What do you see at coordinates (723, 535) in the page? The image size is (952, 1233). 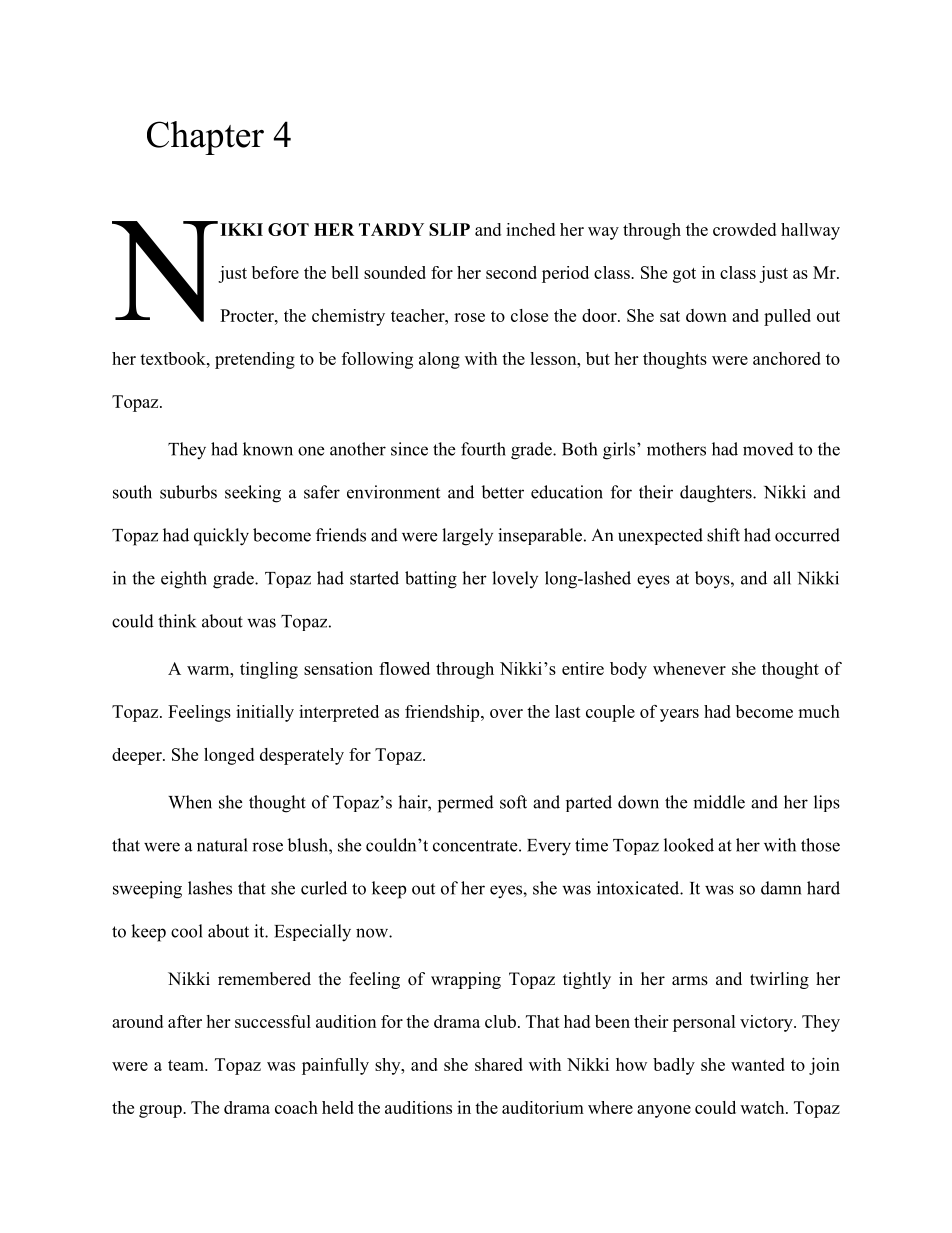 I see `shift` at bounding box center [723, 535].
